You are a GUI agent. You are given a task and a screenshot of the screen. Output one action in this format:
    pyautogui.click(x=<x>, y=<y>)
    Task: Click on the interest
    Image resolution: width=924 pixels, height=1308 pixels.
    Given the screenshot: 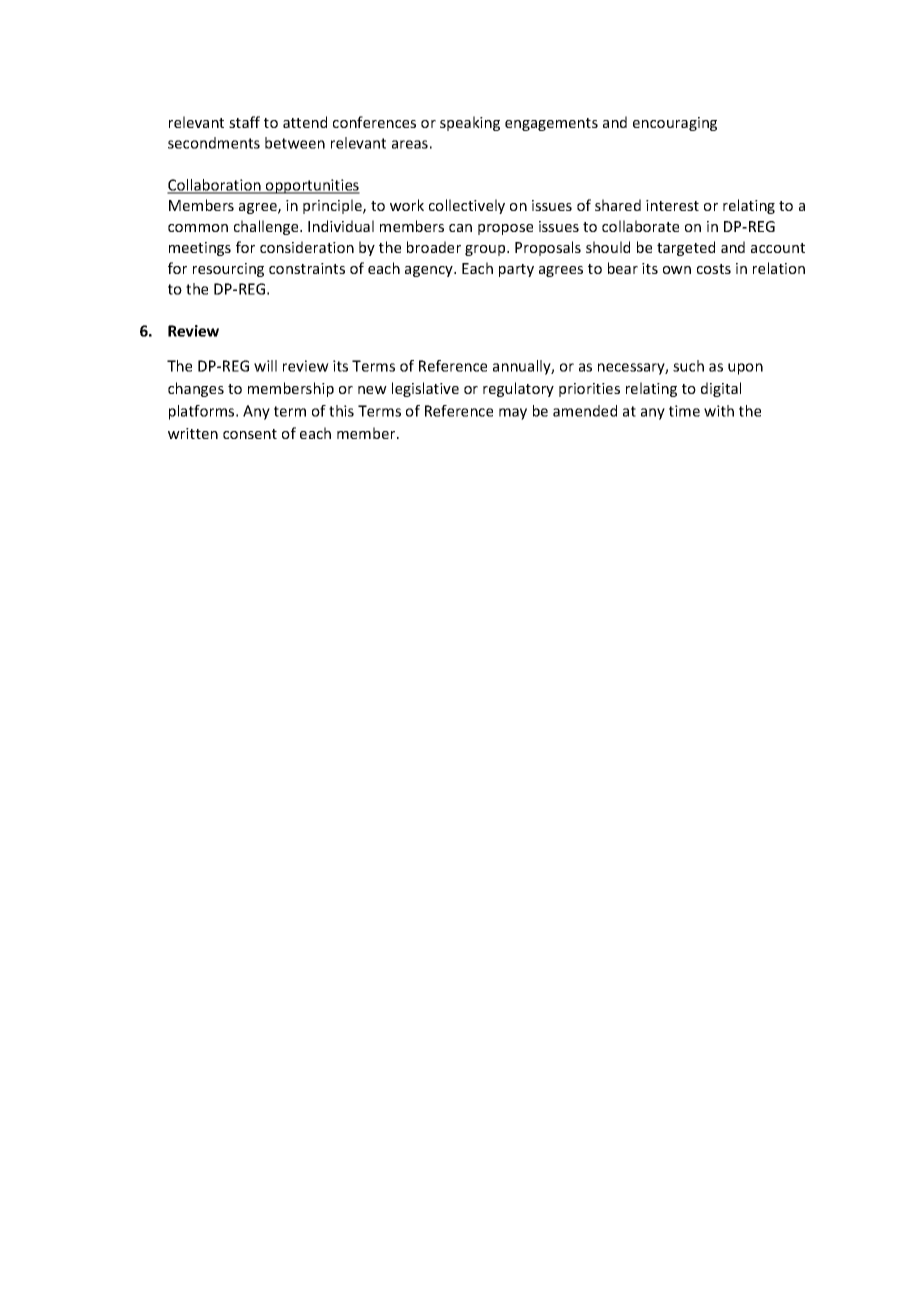 What is the action you would take?
    pyautogui.click(x=672, y=205)
